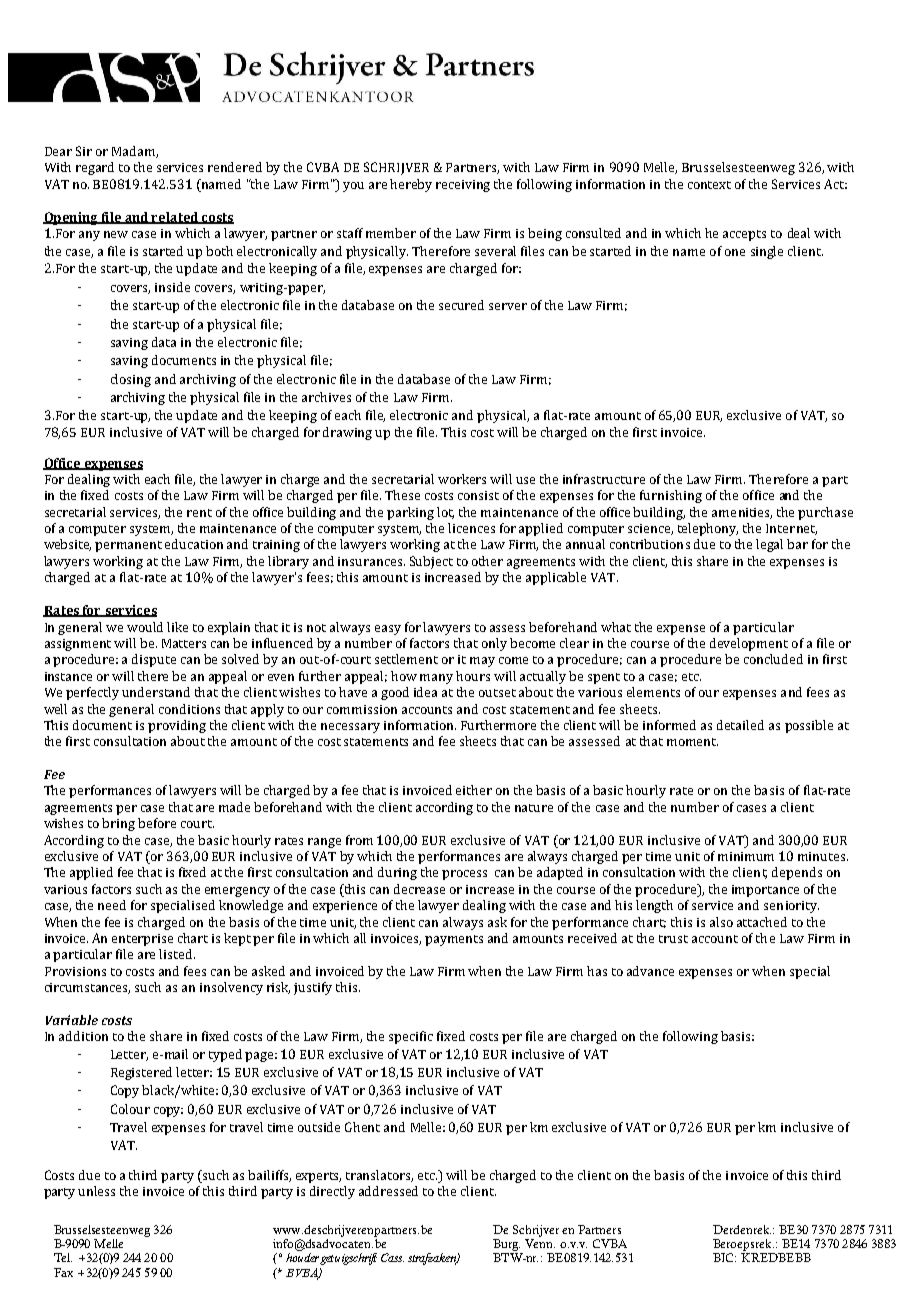 This image has width=924, height=1308. What do you see at coordinates (392, 1257) in the image?
I see `Cass` at bounding box center [392, 1257].
